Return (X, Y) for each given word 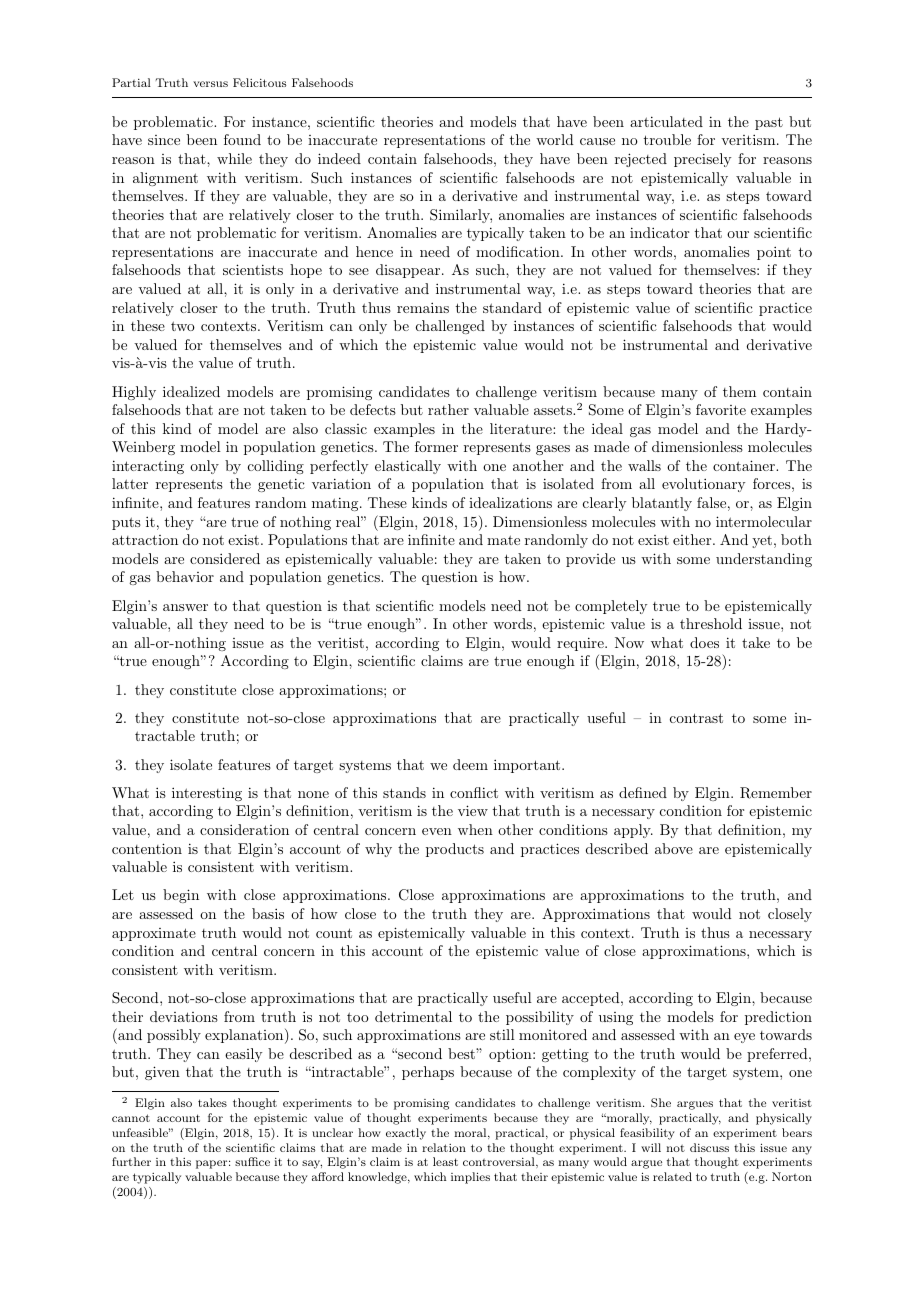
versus (210, 84)
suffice (252, 1161)
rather (448, 409)
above (674, 848)
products (455, 850)
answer (185, 607)
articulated (666, 121)
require (581, 644)
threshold (711, 623)
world (555, 139)
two (183, 326)
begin (181, 896)
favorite (721, 409)
